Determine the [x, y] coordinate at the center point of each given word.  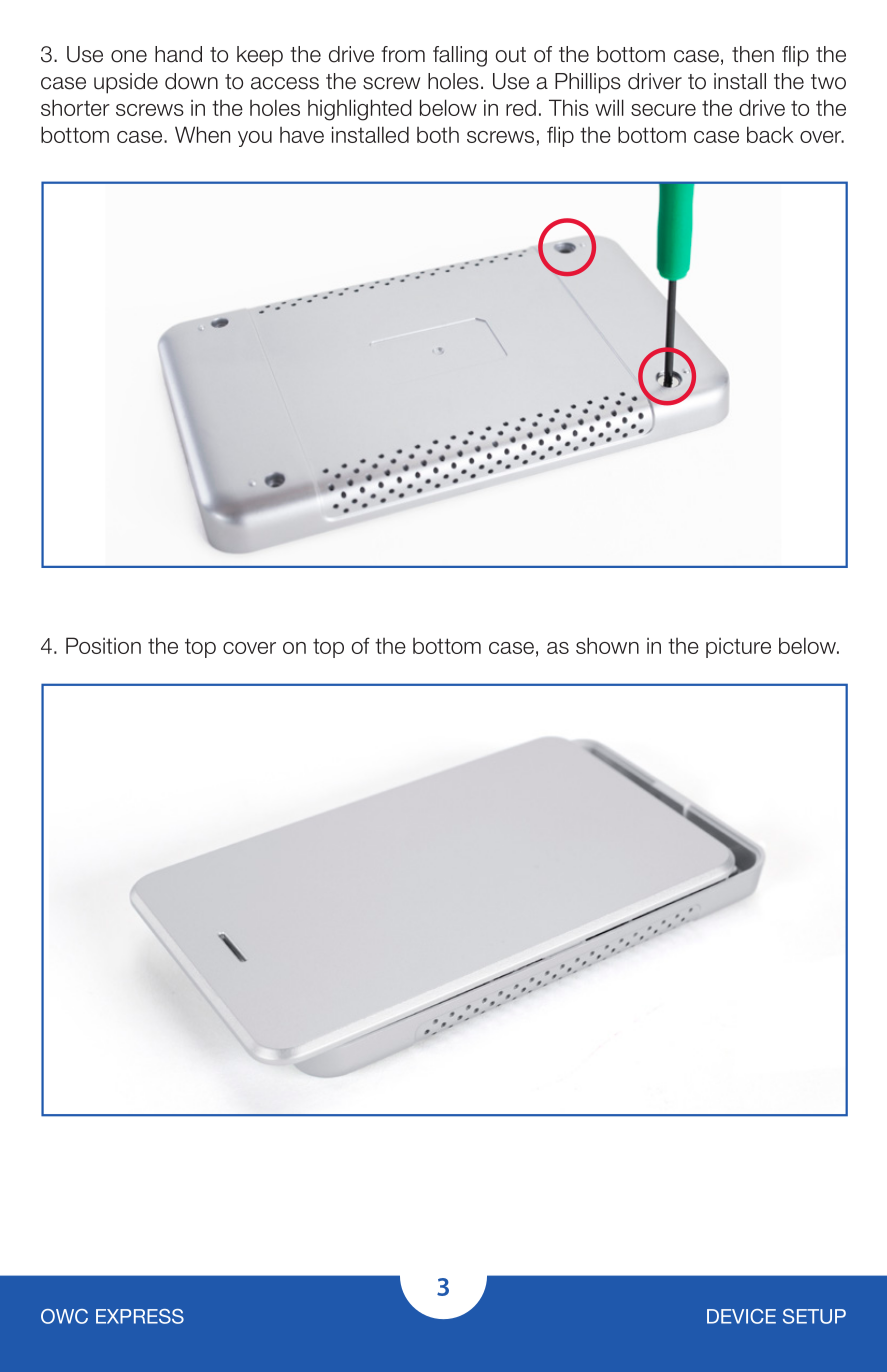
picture [738, 648]
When [202, 134]
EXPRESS [140, 1316]
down [191, 81]
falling [460, 56]
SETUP [814, 1316]
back [770, 134]
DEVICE [741, 1316]
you [255, 139]
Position [103, 645]
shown [607, 645]
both [438, 135]
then [753, 54]
